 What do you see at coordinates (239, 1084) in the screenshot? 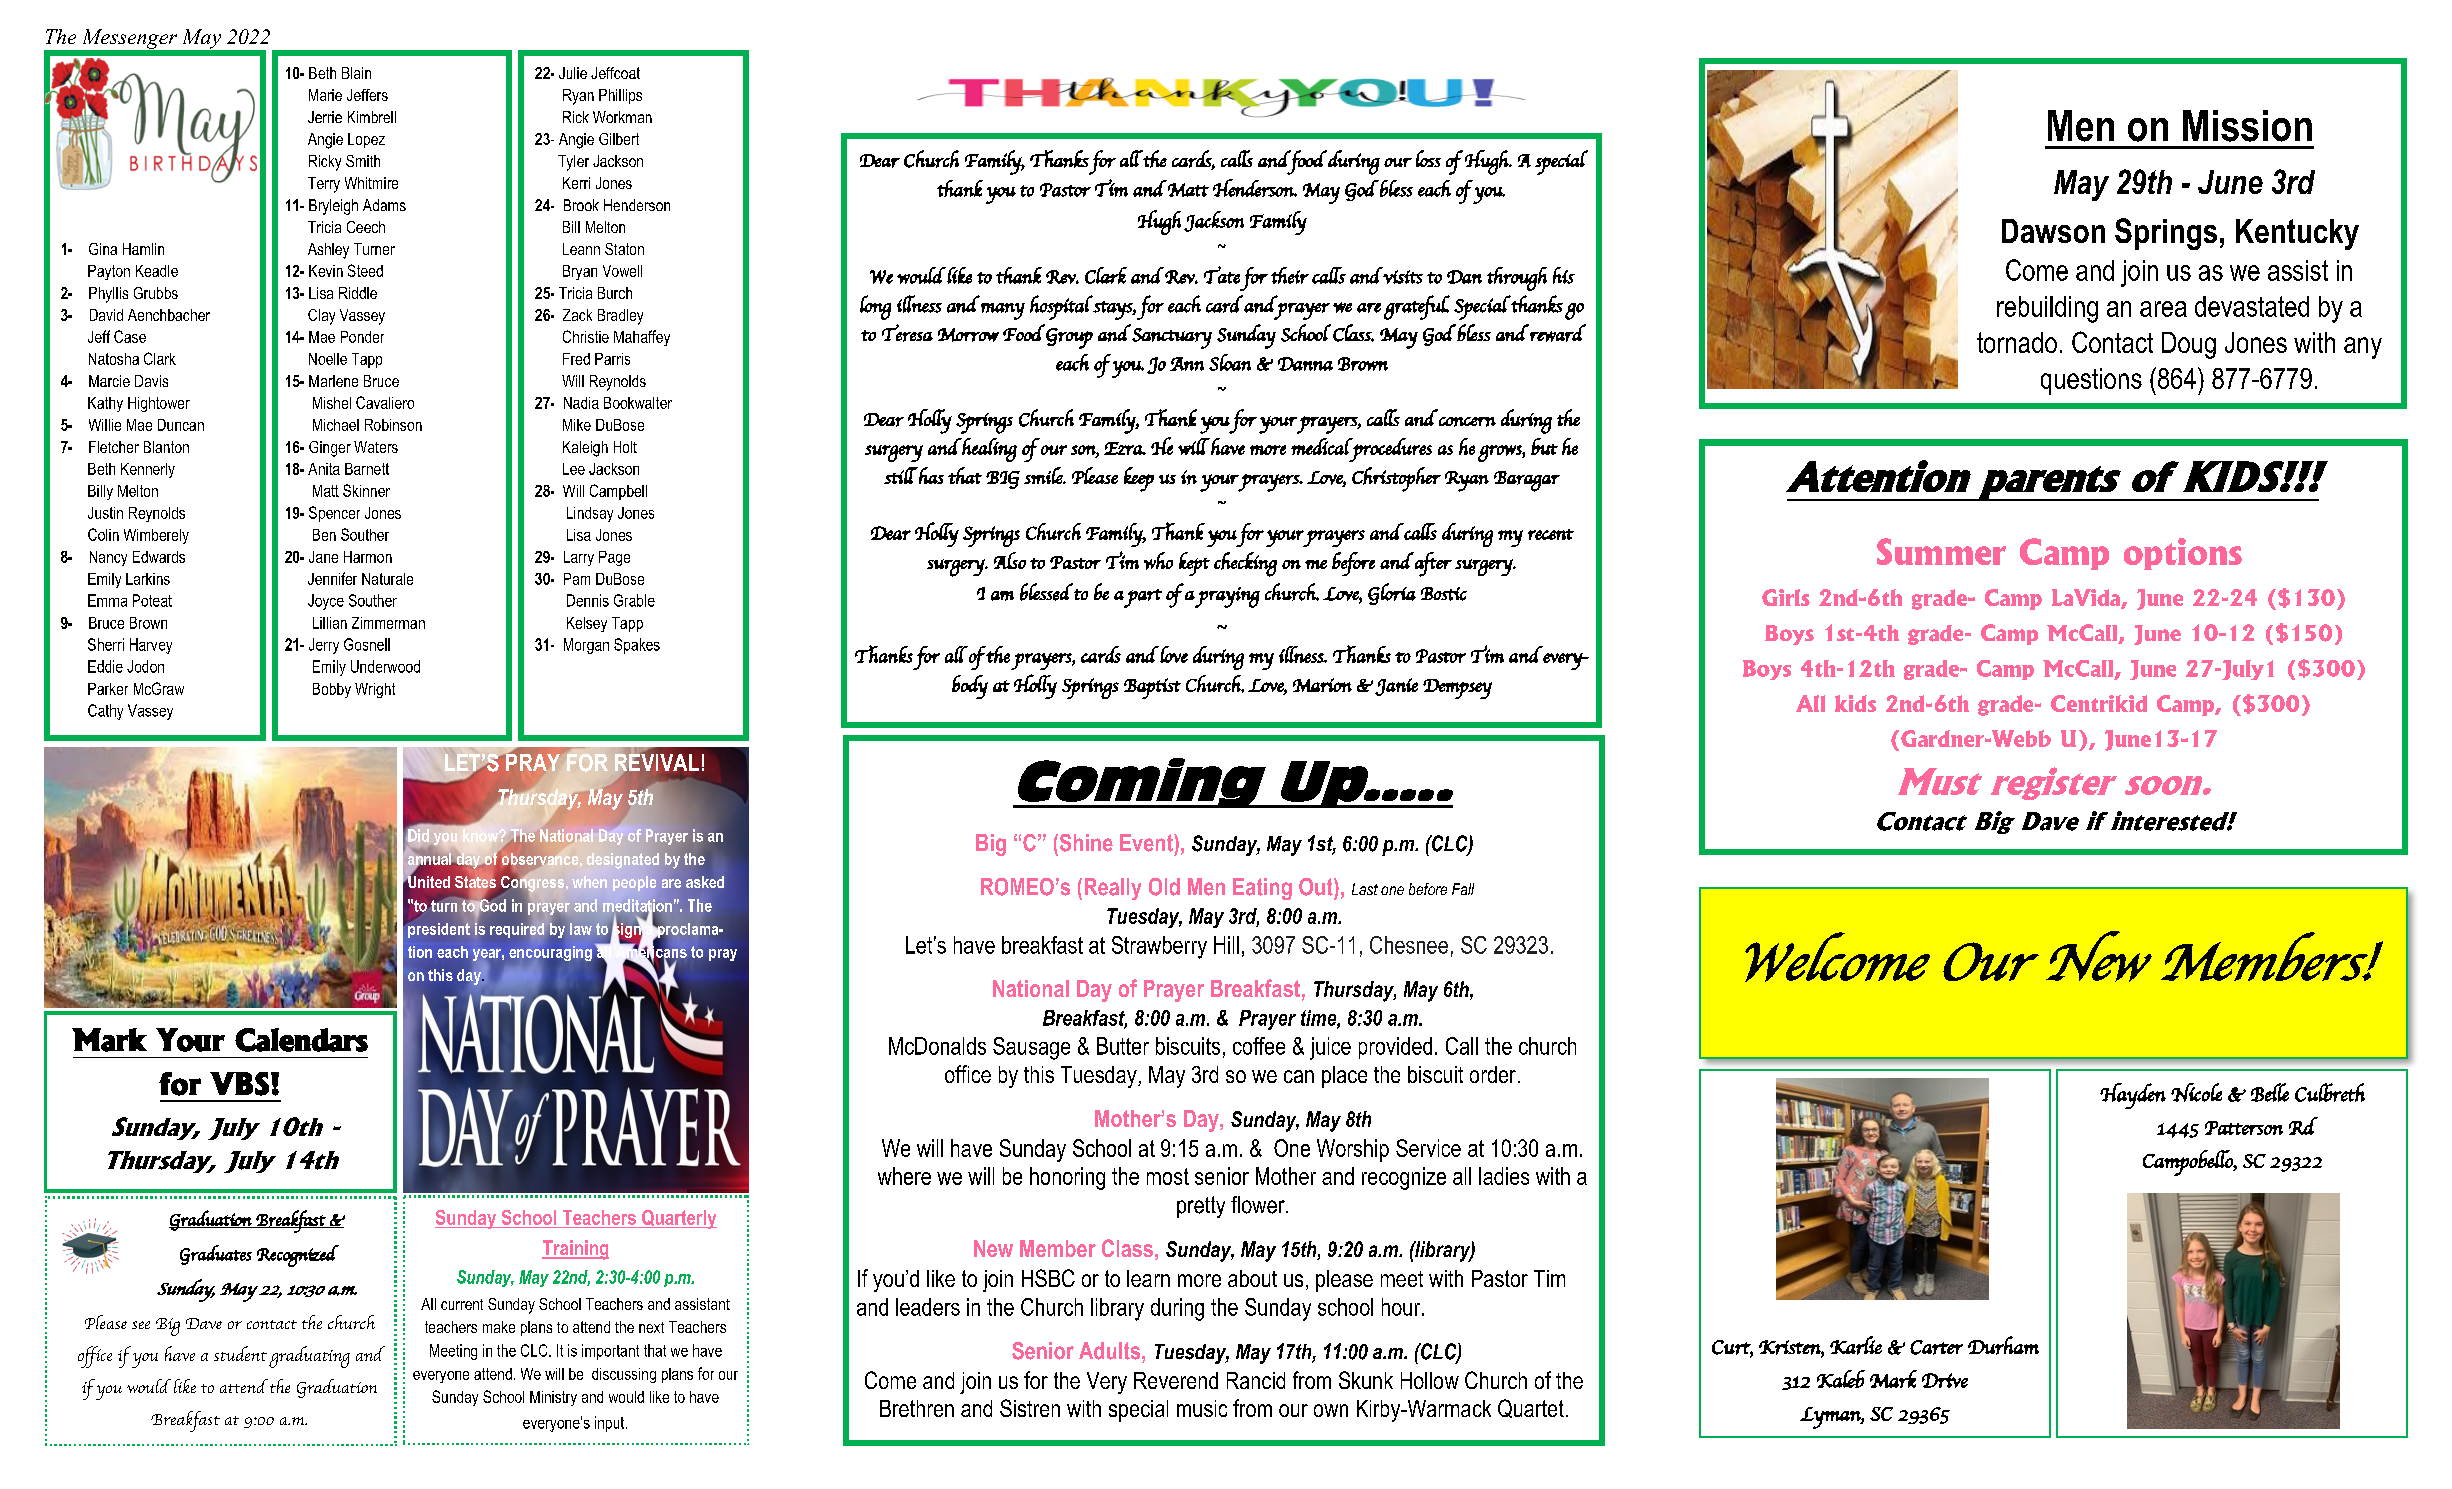
I see `VBS` at bounding box center [239, 1084].
